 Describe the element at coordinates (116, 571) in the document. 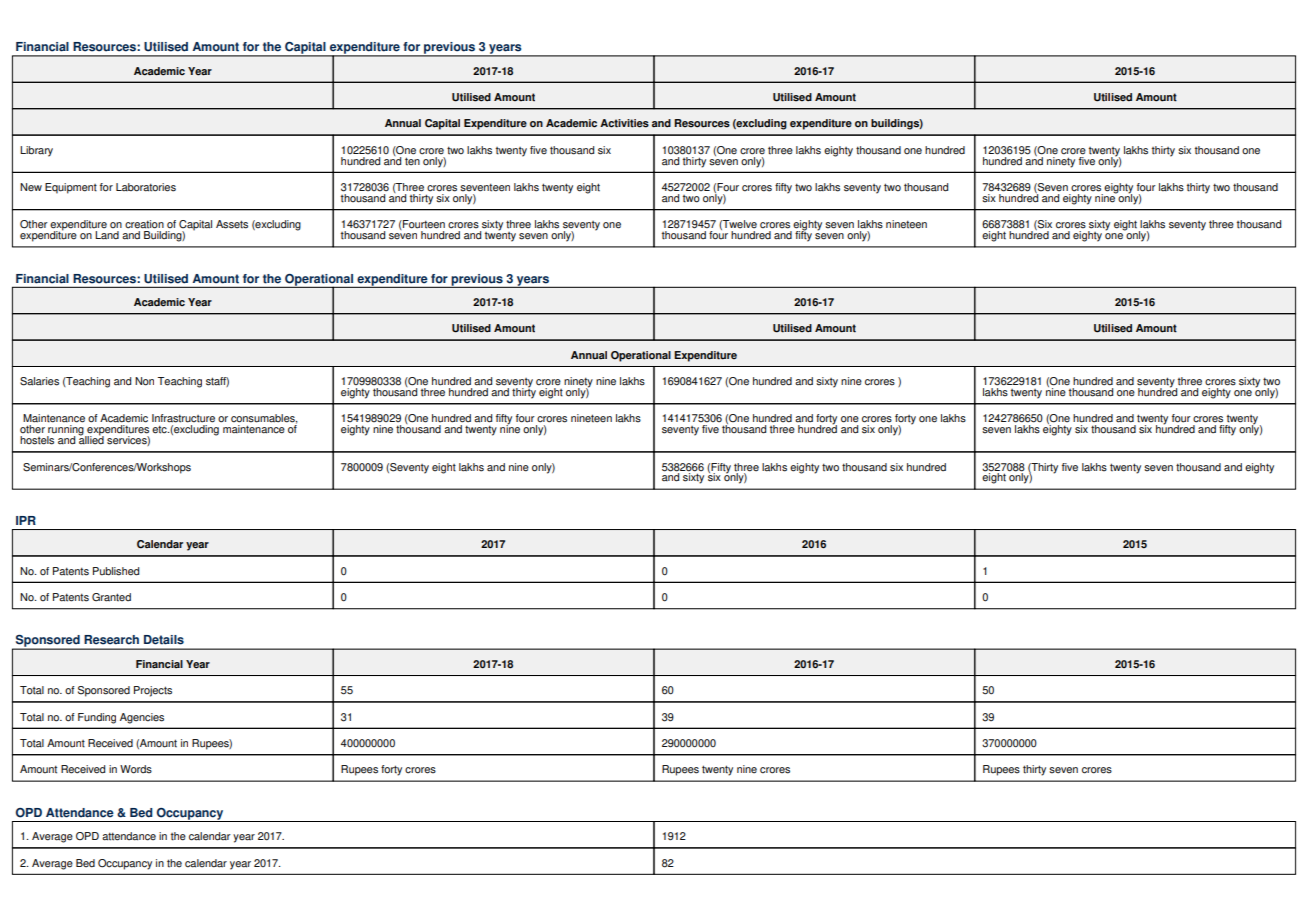

I see `Published` at that location.
